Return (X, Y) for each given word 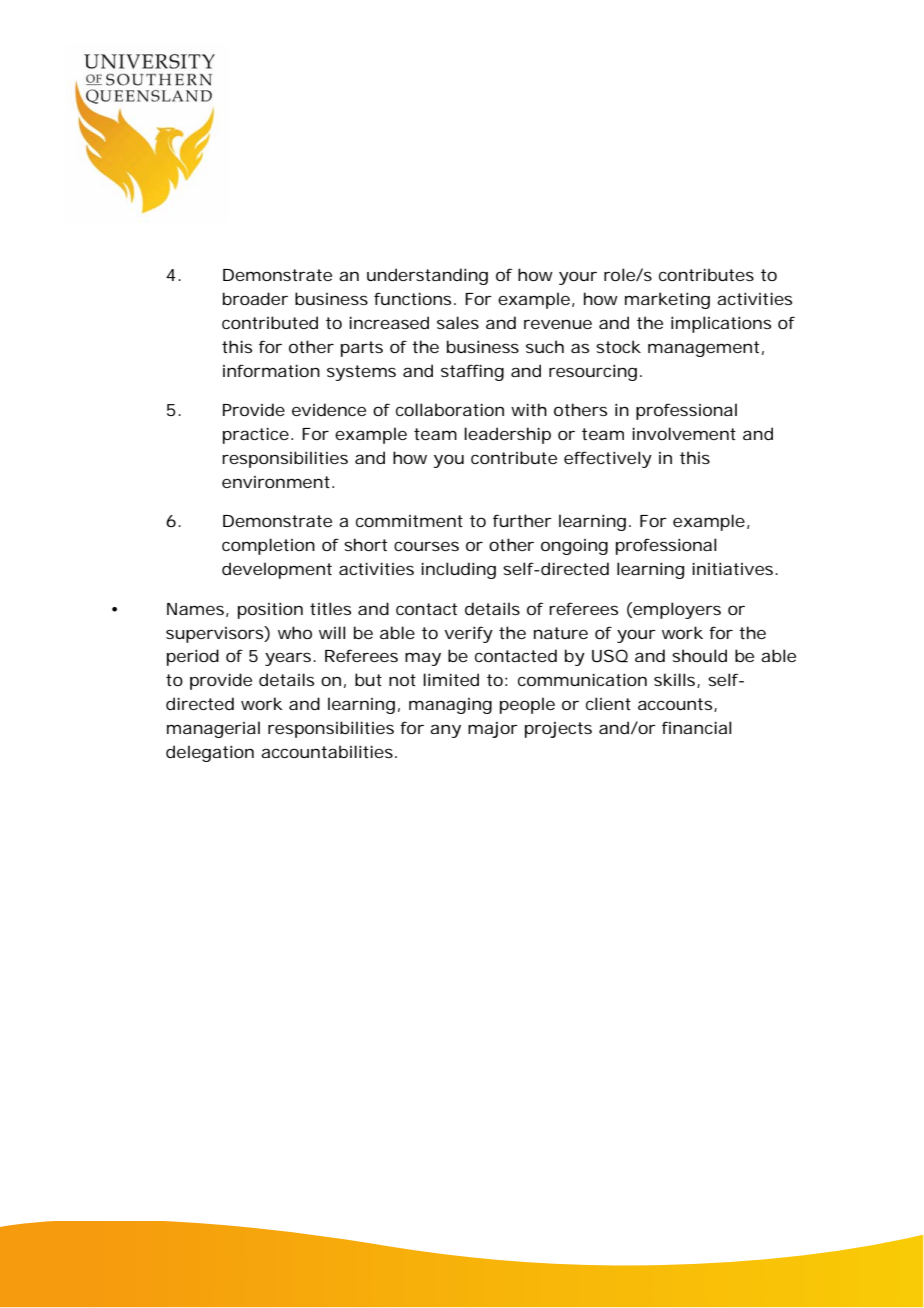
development (277, 570)
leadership (507, 435)
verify (468, 634)
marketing (667, 300)
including (458, 570)
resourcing (593, 372)
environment (277, 482)
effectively (608, 459)
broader (255, 298)
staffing (472, 372)
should (699, 655)
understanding (427, 276)
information (271, 370)
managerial (213, 729)
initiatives (734, 568)
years (289, 659)
